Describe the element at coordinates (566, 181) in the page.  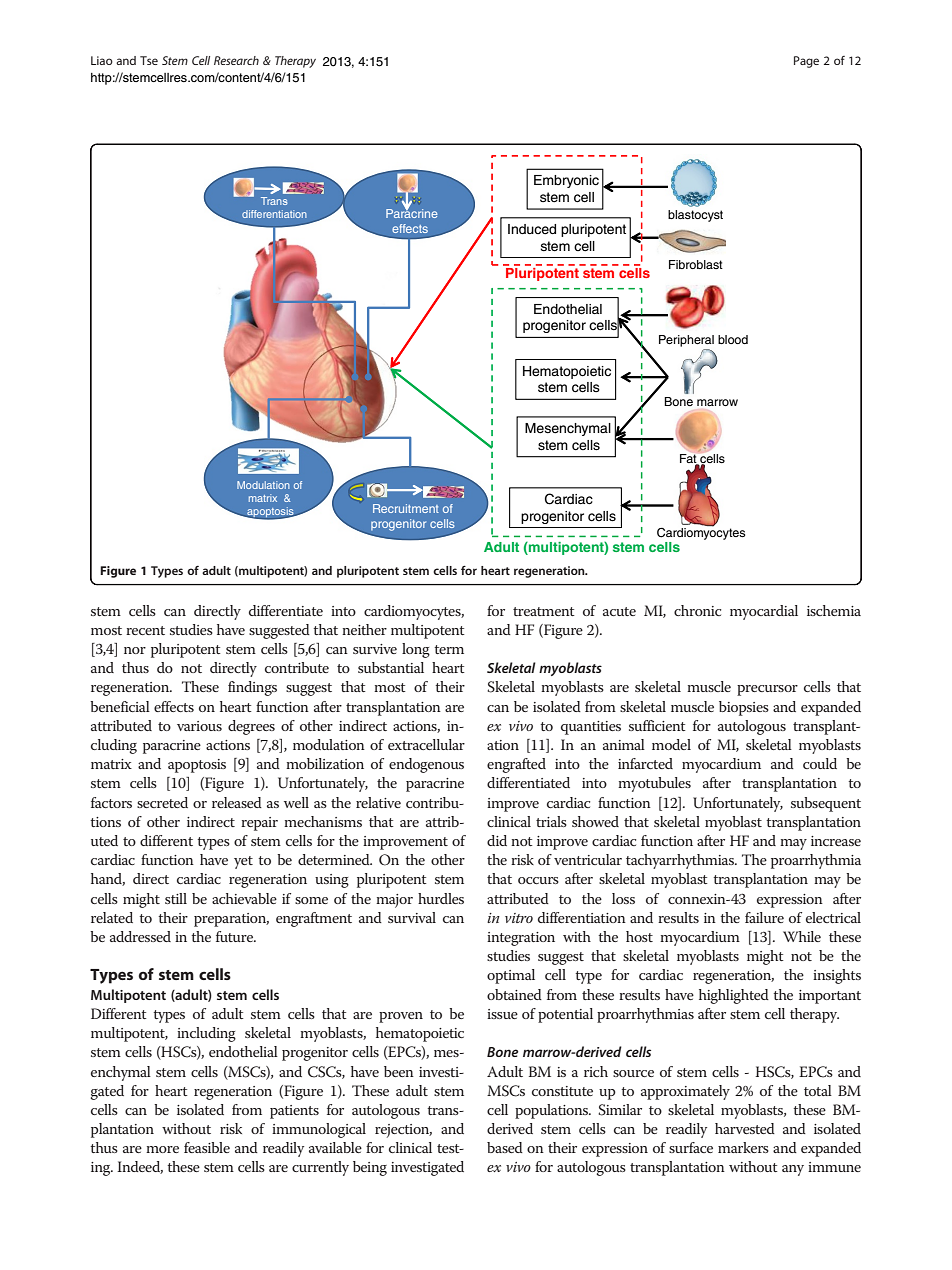
I see `Embryonic` at that location.
